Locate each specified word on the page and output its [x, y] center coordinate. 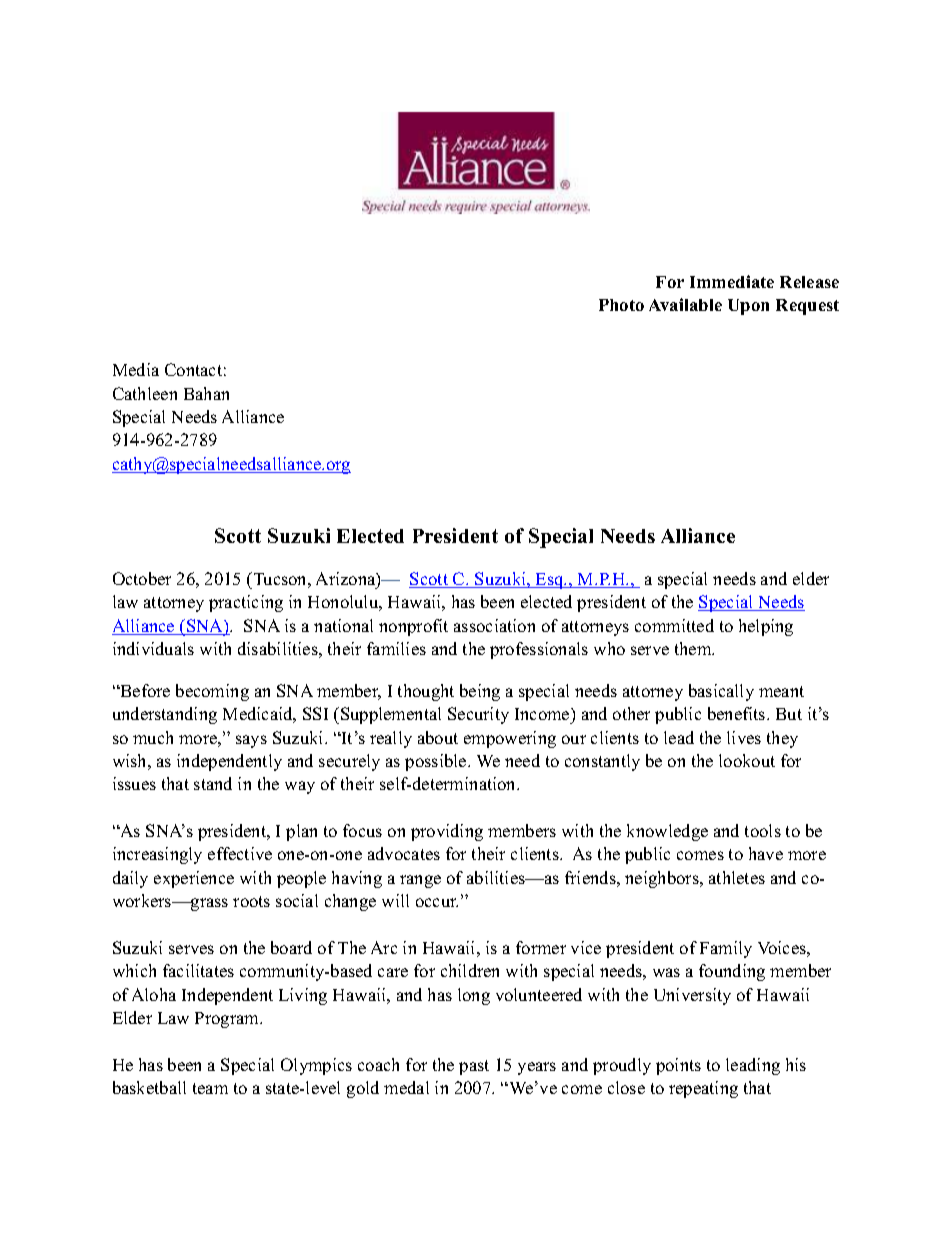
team [210, 1088]
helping [766, 627]
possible [437, 762]
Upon [748, 307]
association [494, 625]
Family [726, 949]
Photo [621, 305]
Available [685, 304]
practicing [246, 603]
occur [437, 902]
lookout [747, 760]
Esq [550, 581]
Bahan [206, 393]
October [142, 578]
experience [194, 879]
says [251, 741]
